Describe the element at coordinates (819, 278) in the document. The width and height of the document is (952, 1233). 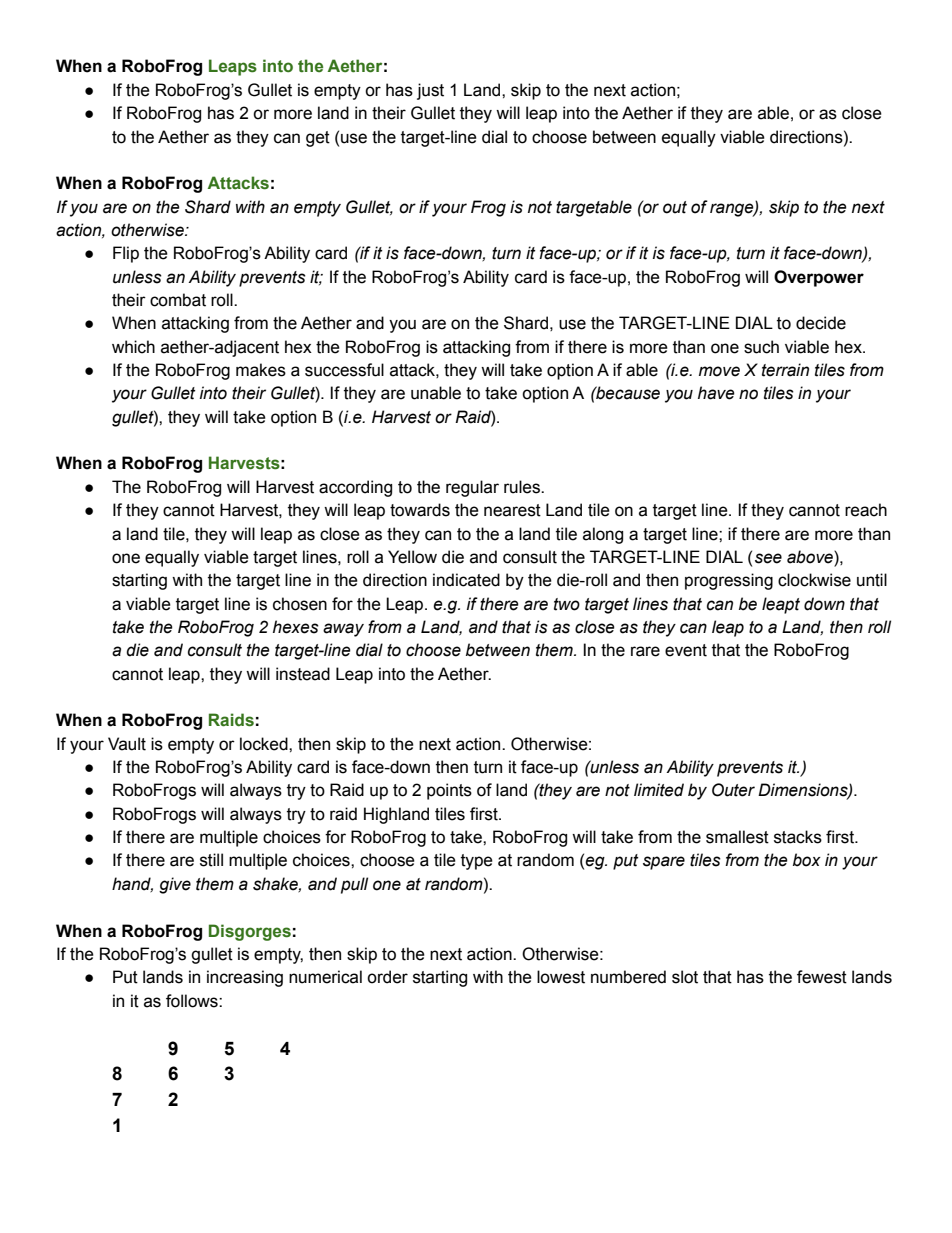
I see `Overpower` at that location.
